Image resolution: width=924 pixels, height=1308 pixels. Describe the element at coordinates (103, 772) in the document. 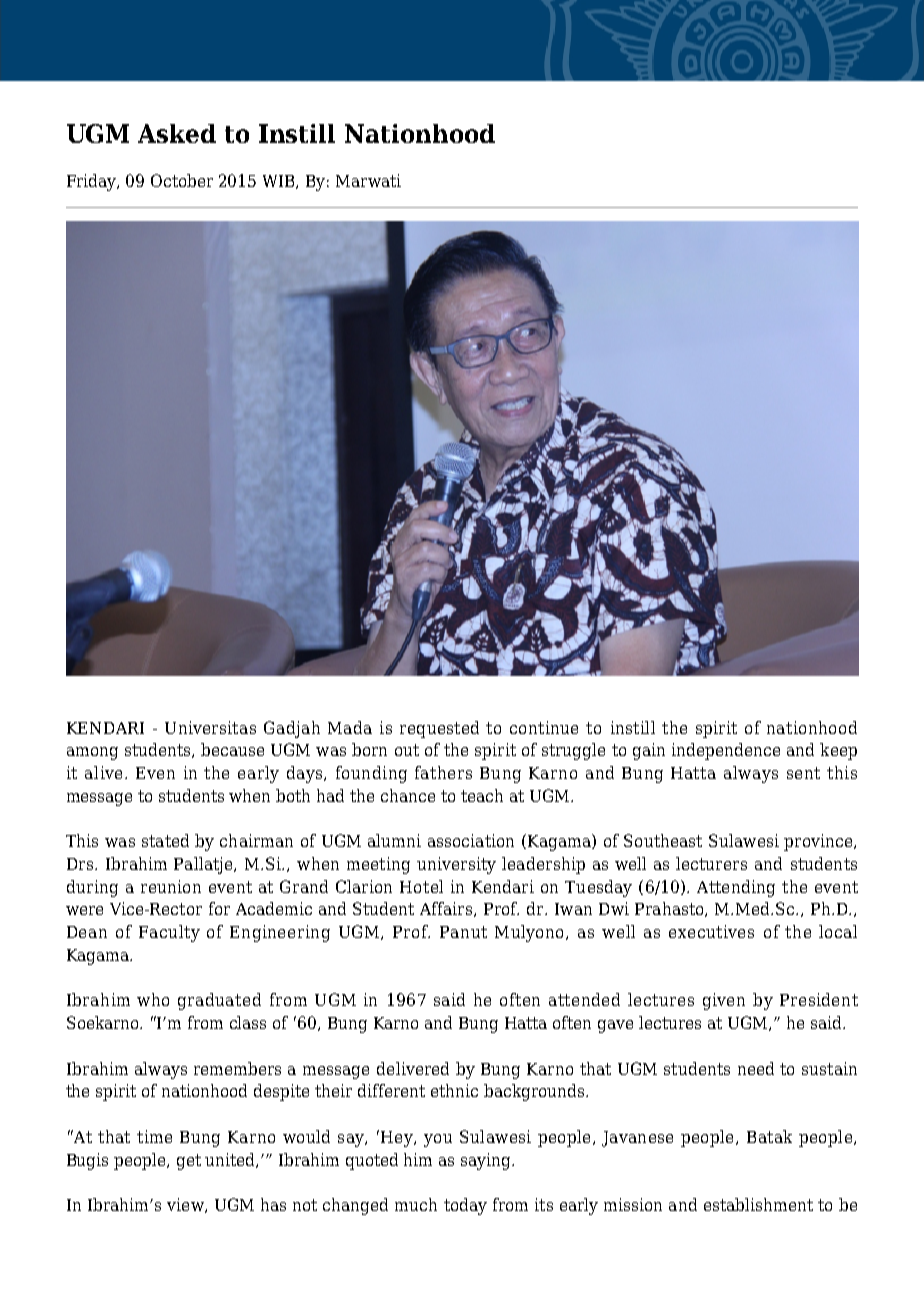

I see `alive` at that location.
